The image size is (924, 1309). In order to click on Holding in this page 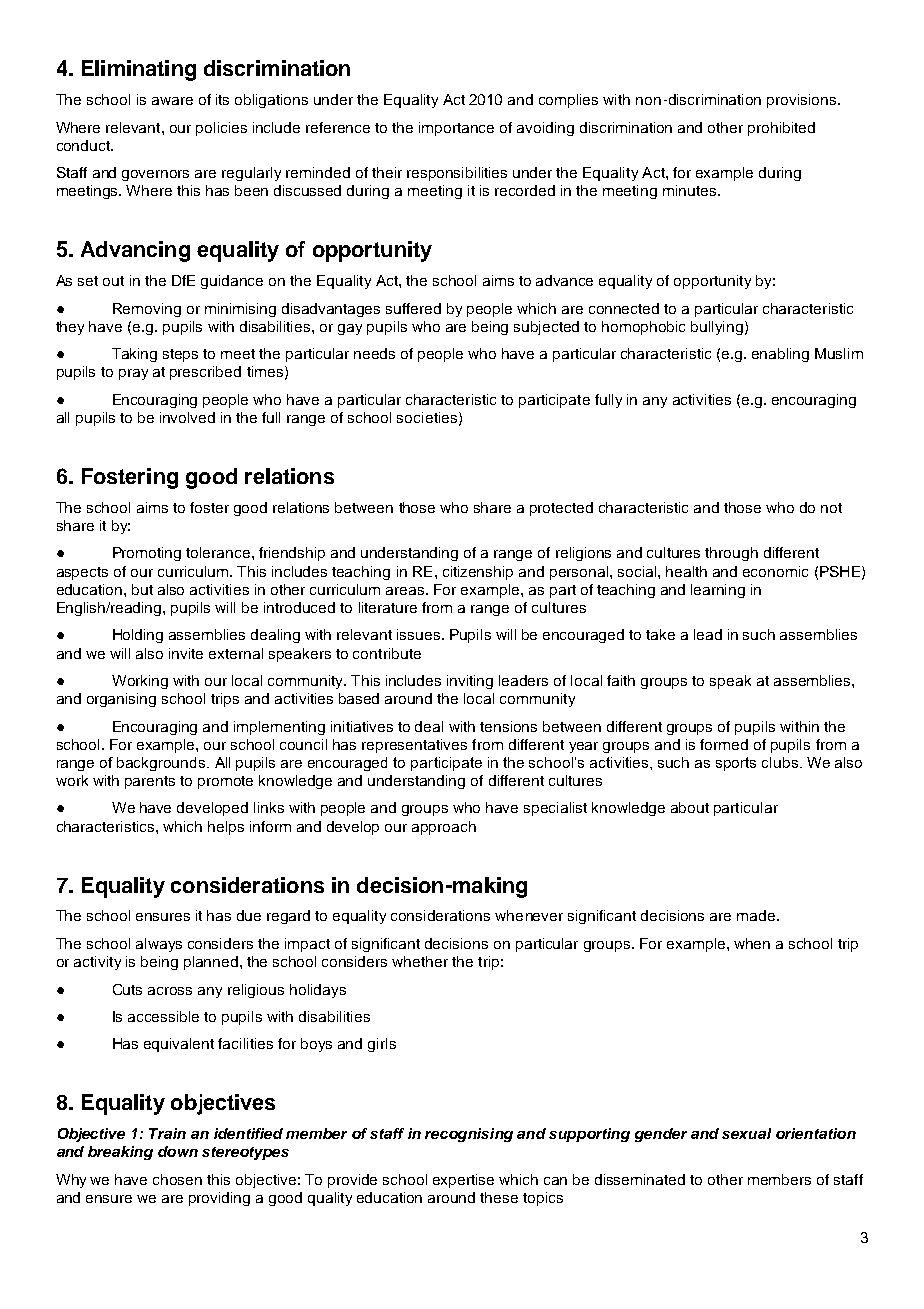, I will do `click(138, 636)`.
